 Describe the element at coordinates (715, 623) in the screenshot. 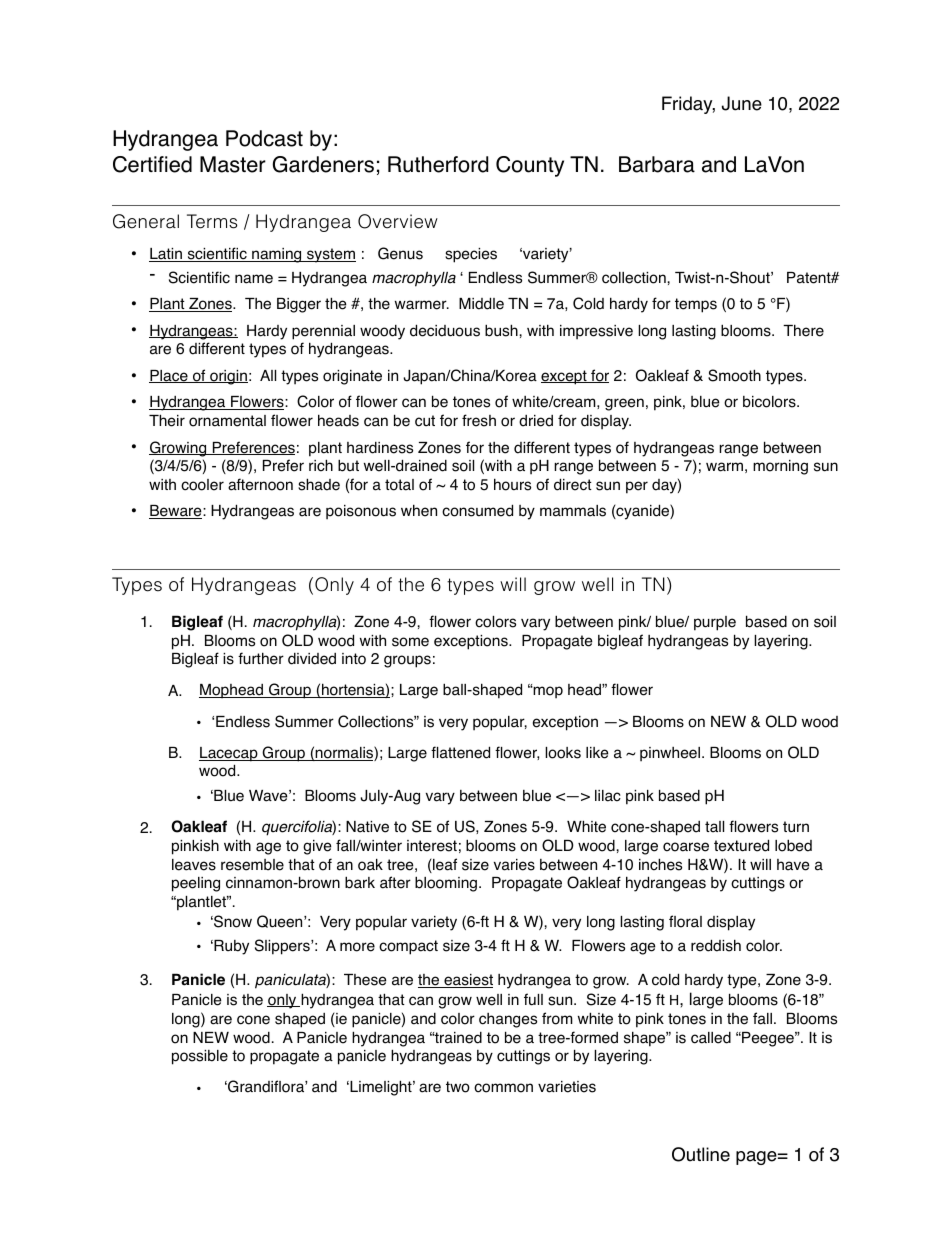

I see `purple` at that location.
